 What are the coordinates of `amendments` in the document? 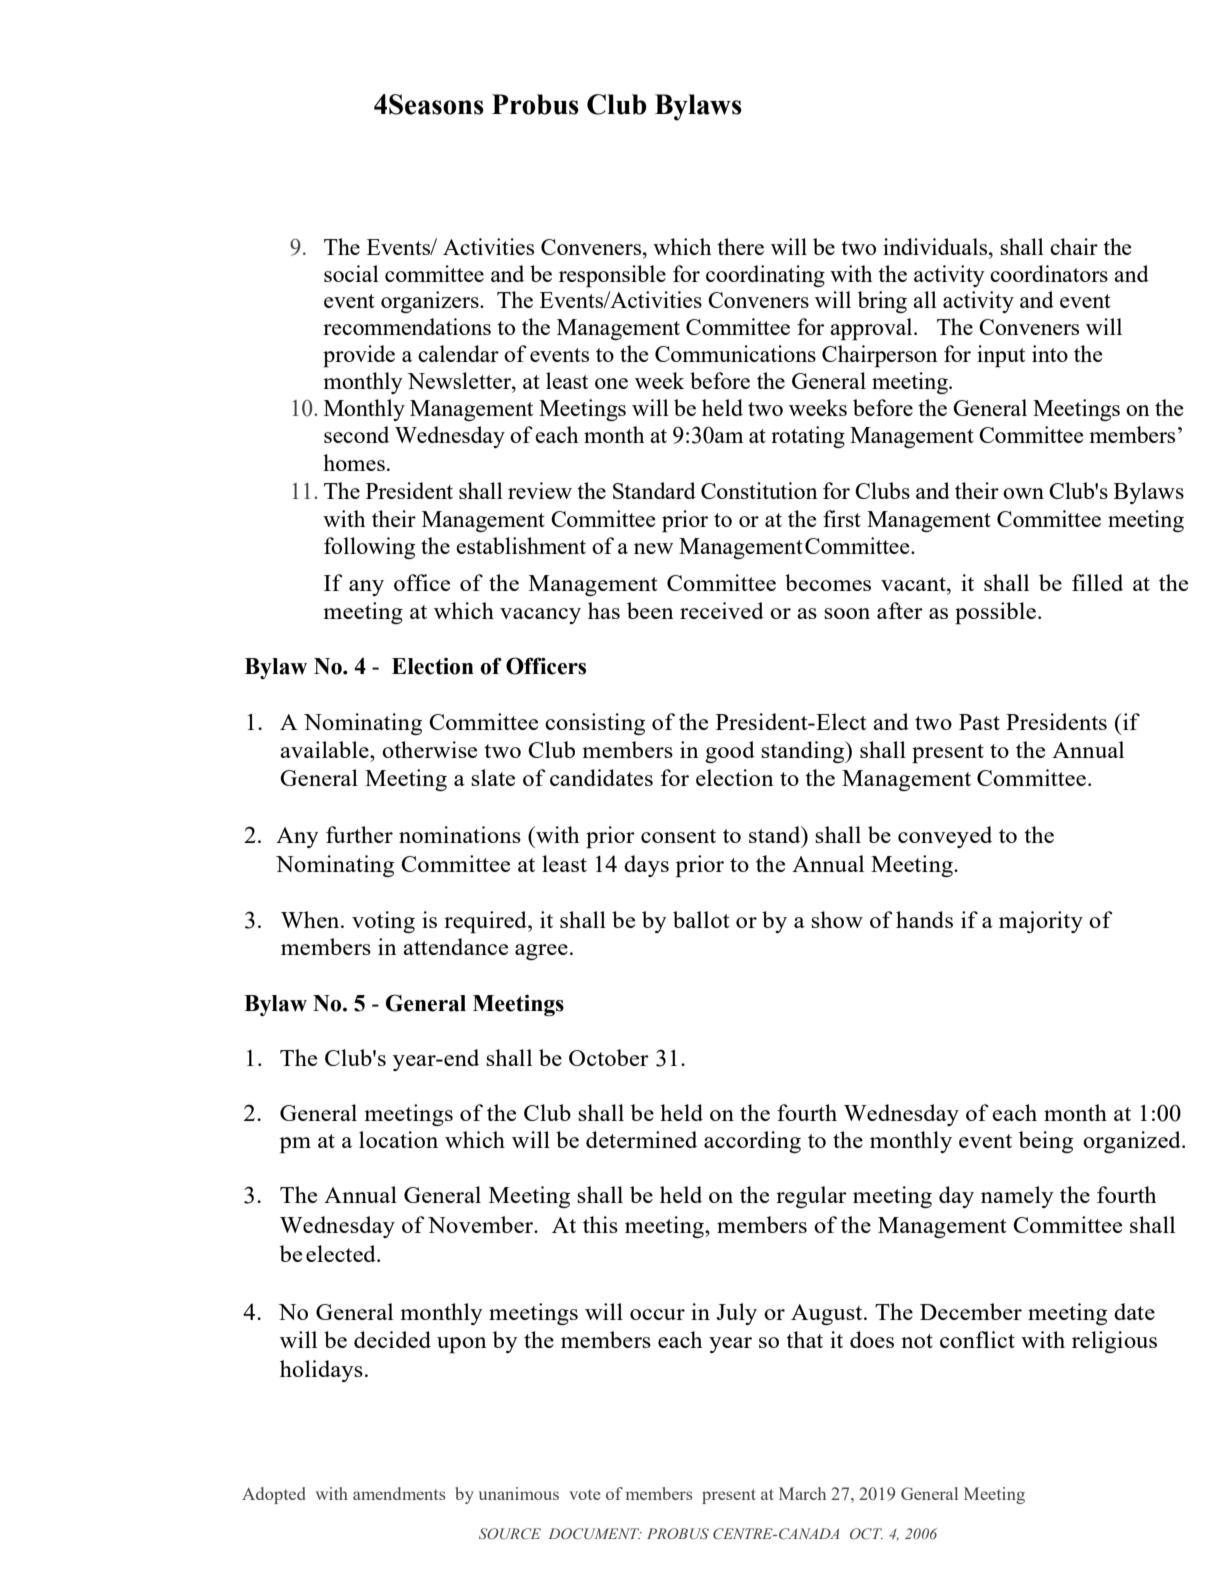 It's located at (399, 1493).
